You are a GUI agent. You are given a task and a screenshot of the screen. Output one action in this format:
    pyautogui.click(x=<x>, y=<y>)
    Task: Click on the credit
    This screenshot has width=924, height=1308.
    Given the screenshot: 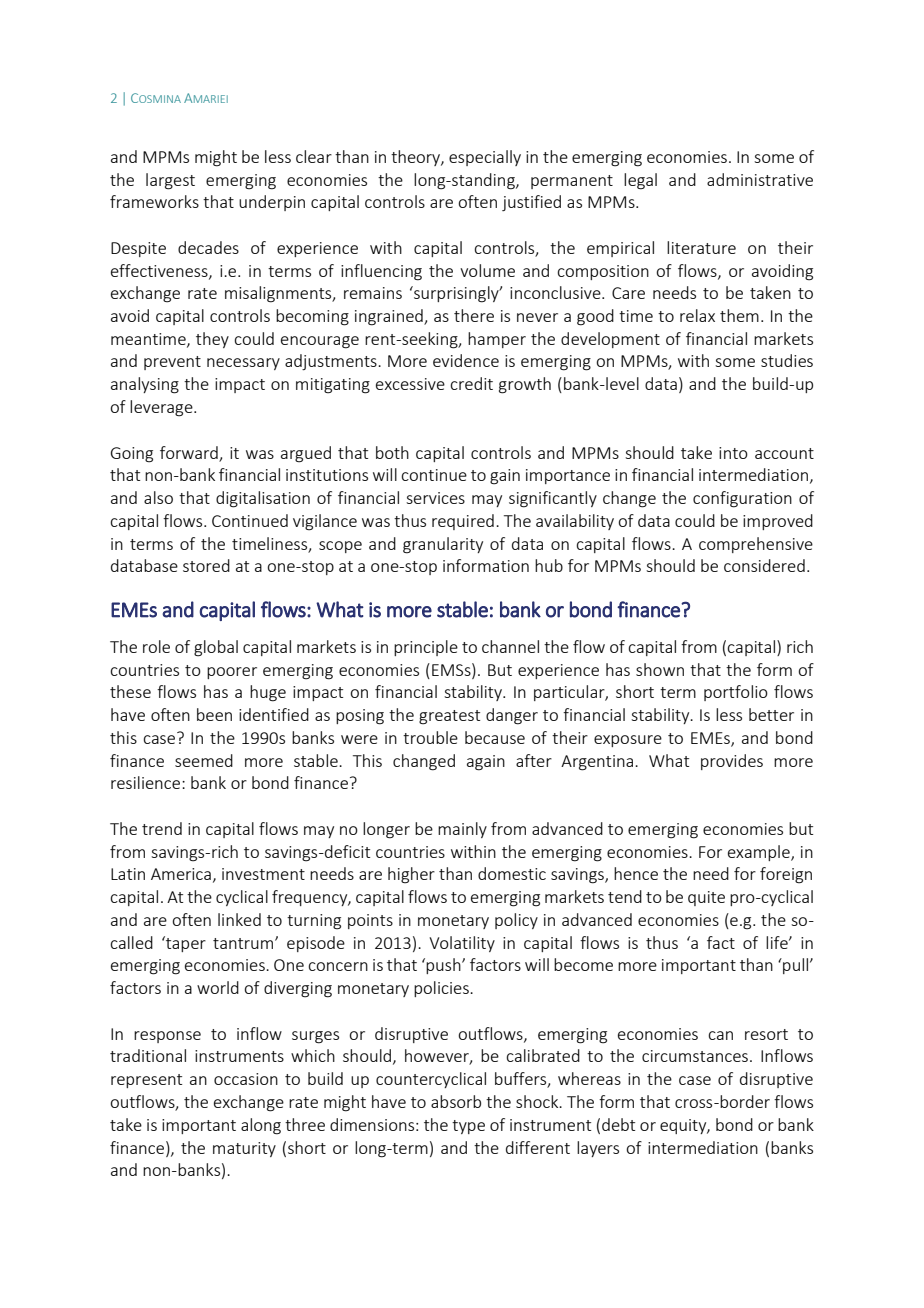 What is the action you would take?
    pyautogui.click(x=471, y=383)
